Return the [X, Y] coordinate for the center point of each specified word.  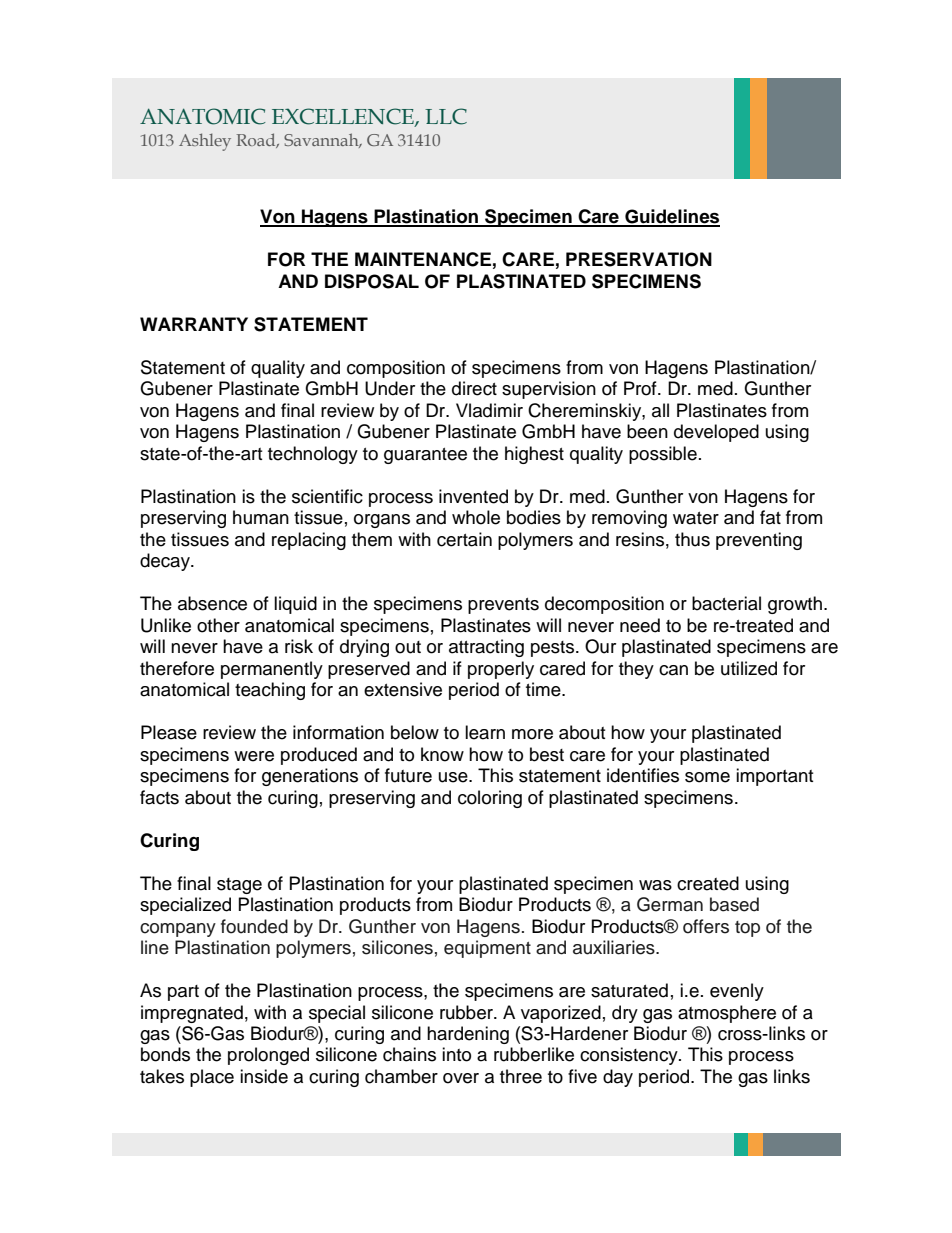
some [707, 777]
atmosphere [727, 1014]
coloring [490, 799]
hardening [468, 1035]
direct [474, 388]
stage [239, 886]
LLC [446, 116]
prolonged [268, 1056]
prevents [503, 606]
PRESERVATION [639, 259]
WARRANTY [194, 324]
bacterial [726, 603]
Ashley [205, 142]
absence [212, 603]
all [660, 410]
